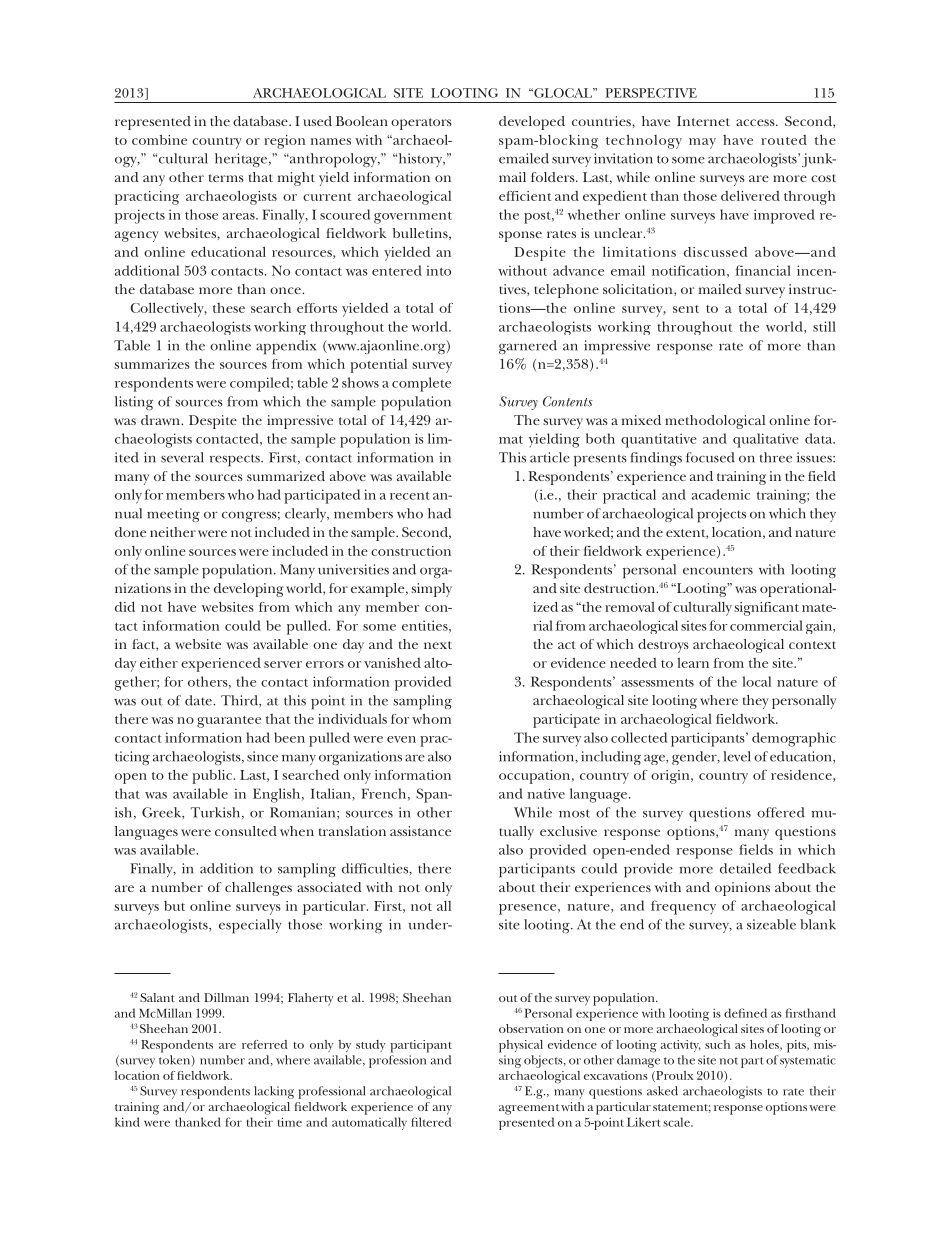  Describe the element at coordinates (717, 1044) in the page. I see `such` at that location.
